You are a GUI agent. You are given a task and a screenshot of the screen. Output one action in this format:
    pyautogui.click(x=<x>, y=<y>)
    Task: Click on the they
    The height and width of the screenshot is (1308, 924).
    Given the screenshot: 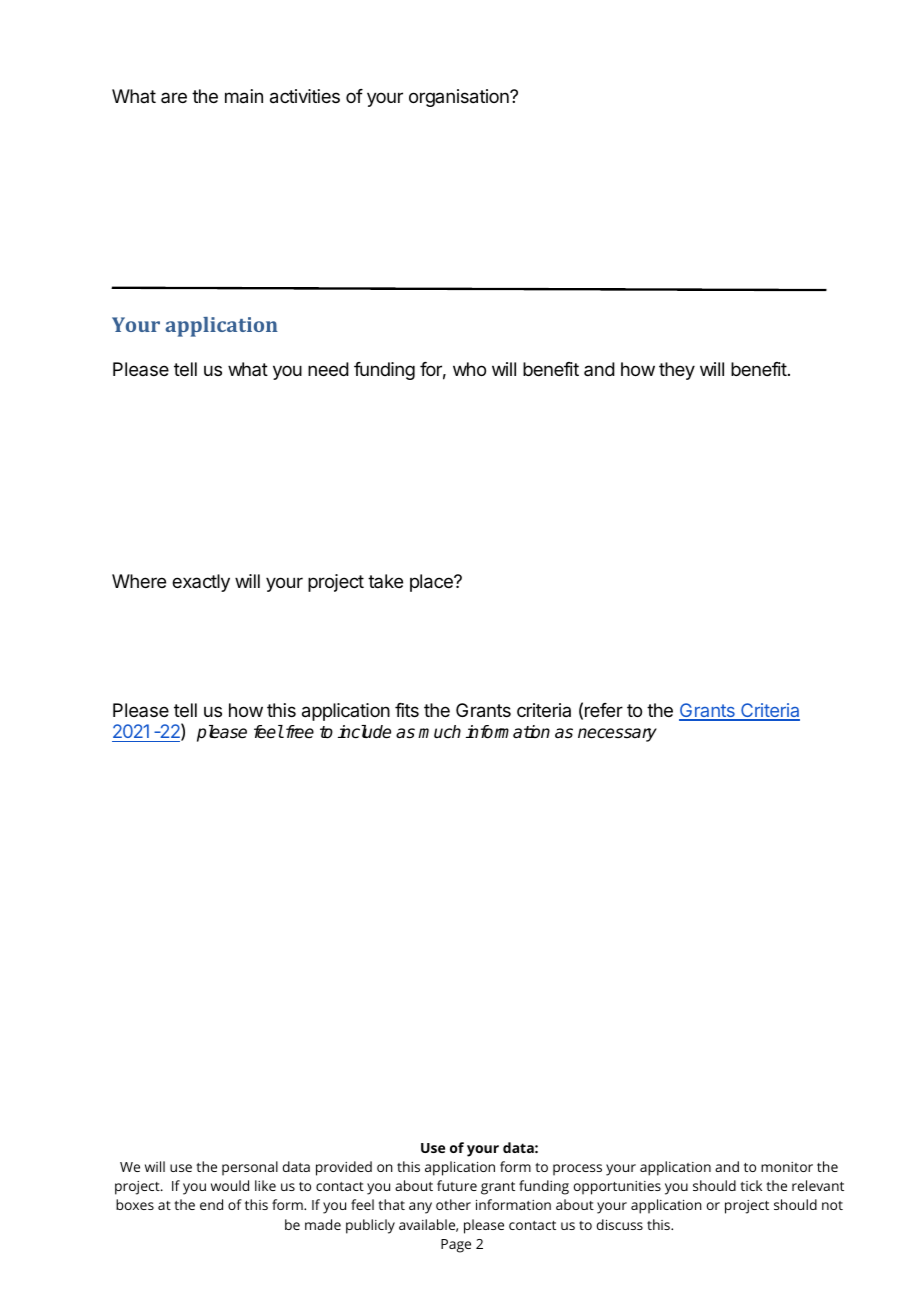 What is the action you would take?
    pyautogui.click(x=677, y=371)
